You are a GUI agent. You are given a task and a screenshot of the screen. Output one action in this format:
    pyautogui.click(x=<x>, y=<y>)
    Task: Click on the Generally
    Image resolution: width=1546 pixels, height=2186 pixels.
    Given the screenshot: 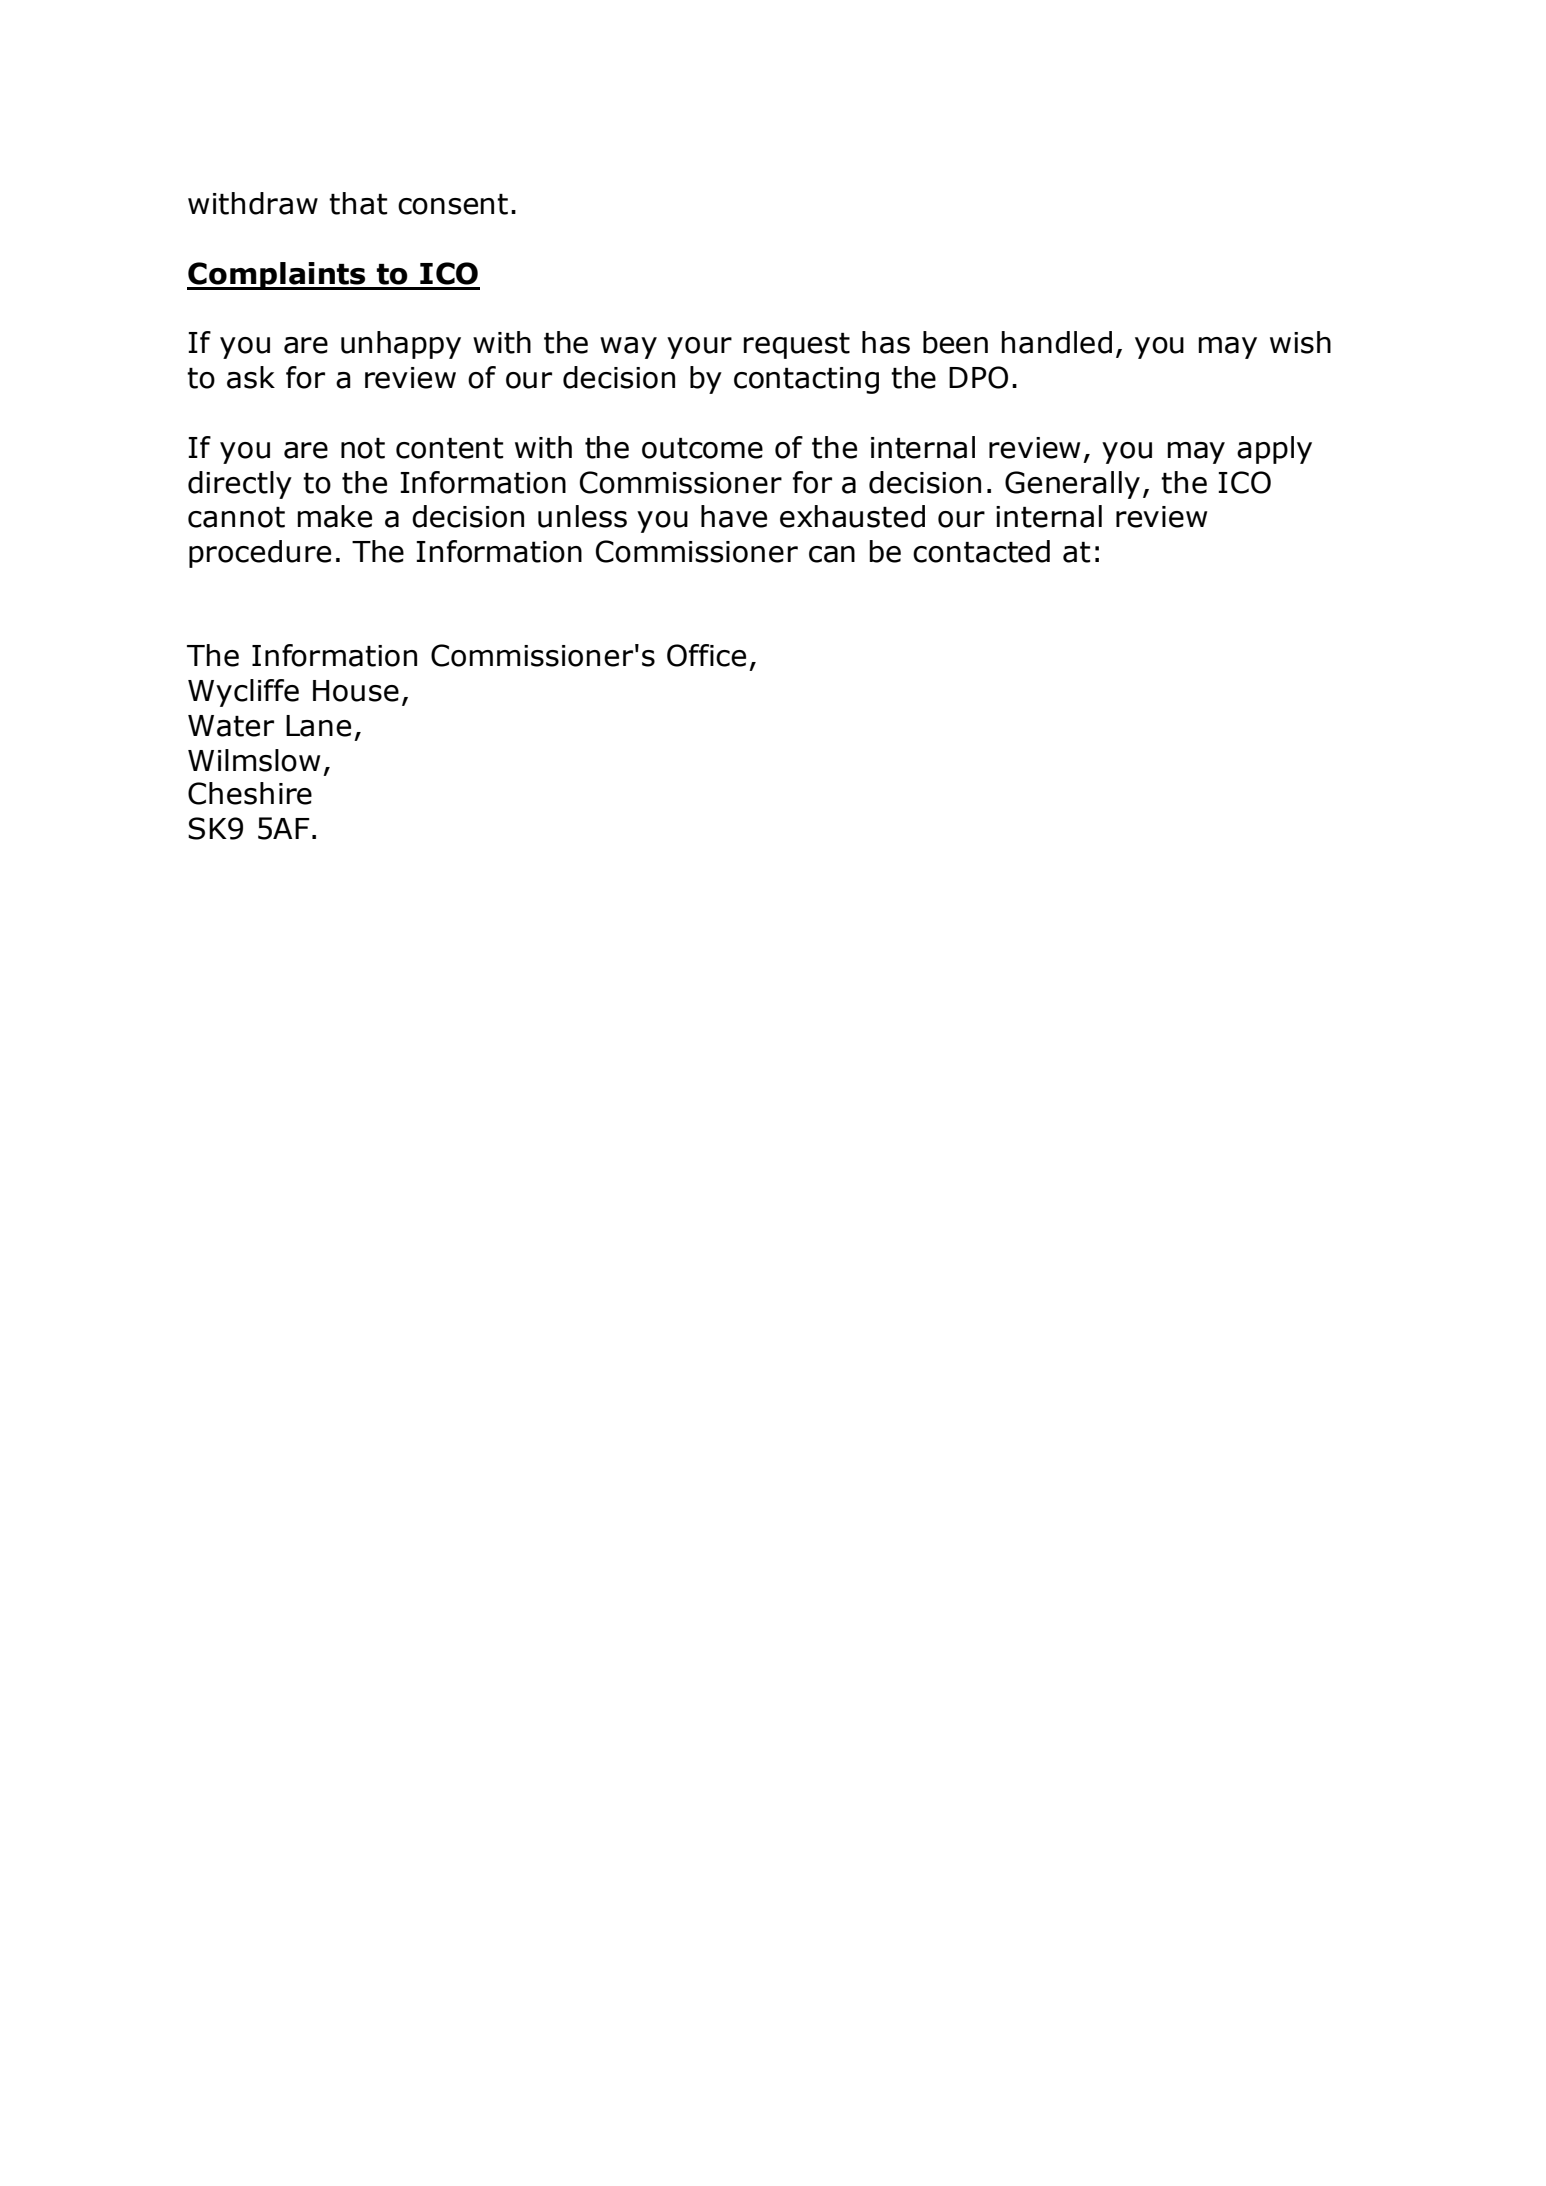 What is the action you would take?
    pyautogui.click(x=1072, y=485)
